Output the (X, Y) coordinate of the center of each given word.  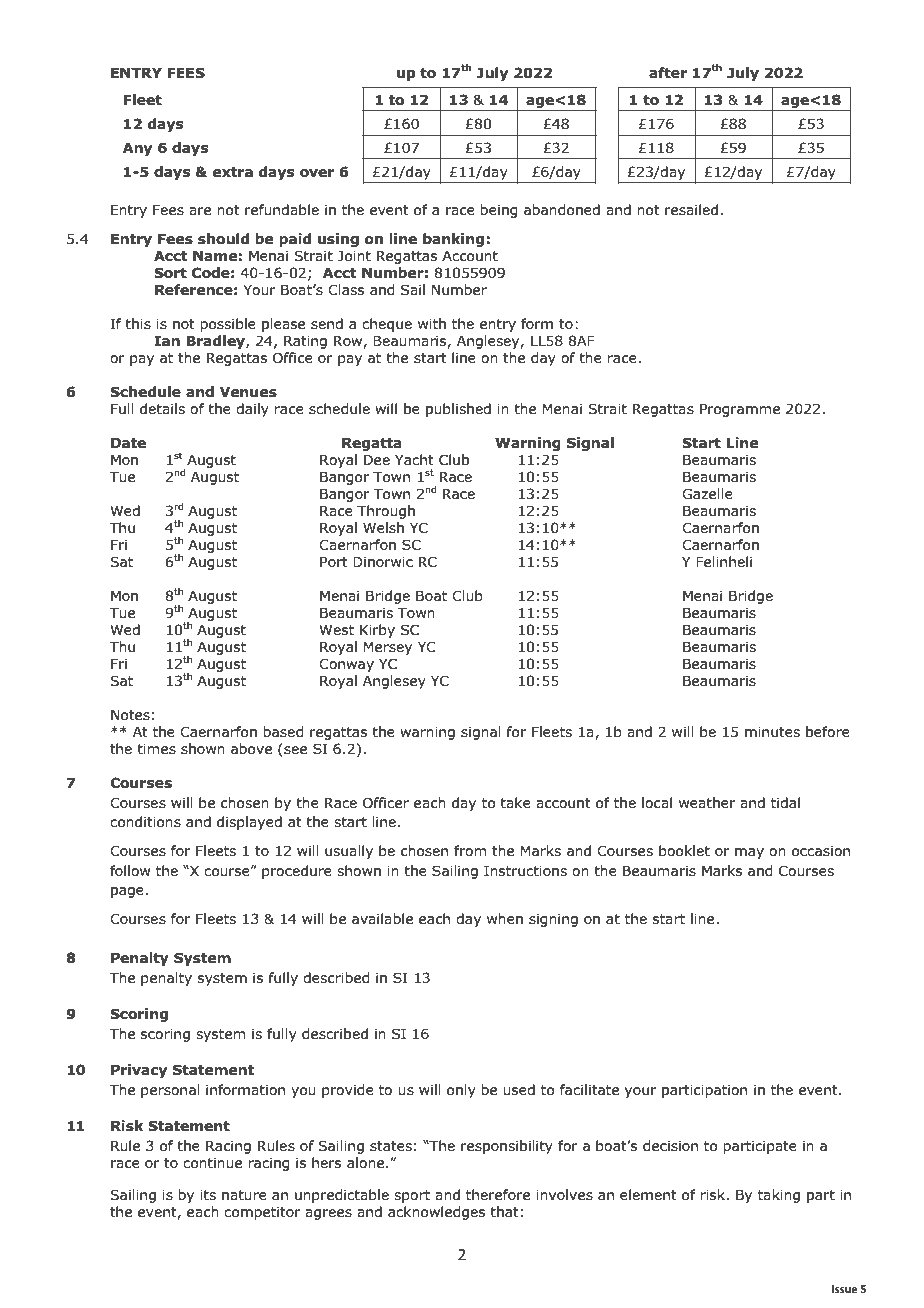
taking (779, 1196)
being (499, 211)
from (470, 850)
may (749, 853)
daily (252, 410)
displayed (249, 823)
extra (233, 172)
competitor (262, 1213)
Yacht (414, 459)
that (504, 1211)
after (668, 73)
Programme (740, 410)
